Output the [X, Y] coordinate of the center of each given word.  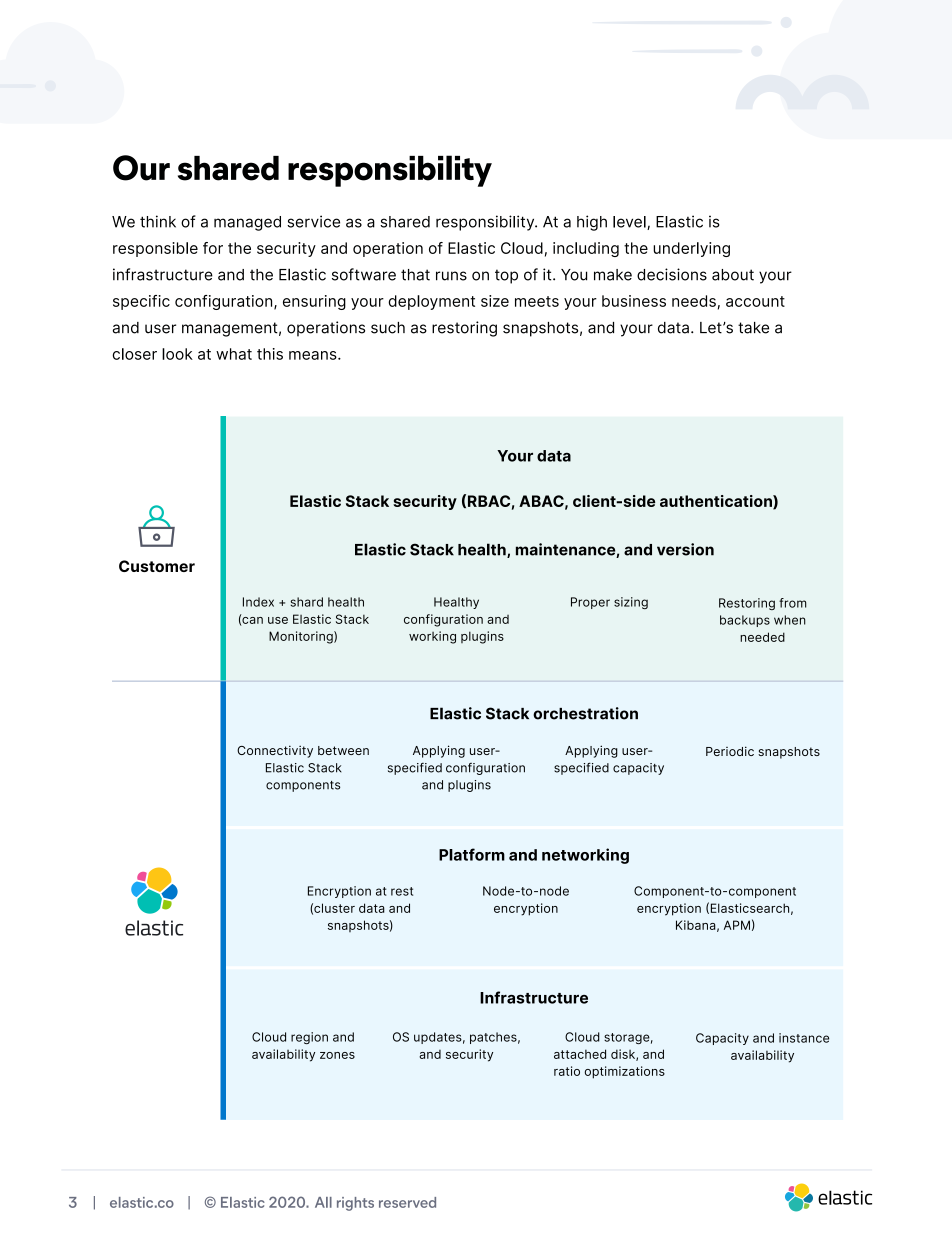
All [323, 1202]
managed [247, 223]
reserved [407, 1202]
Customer [157, 566]
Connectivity [275, 751]
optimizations [625, 1072]
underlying [691, 249]
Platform [472, 854]
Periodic [730, 751]
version [685, 549]
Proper [590, 603]
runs [451, 276]
